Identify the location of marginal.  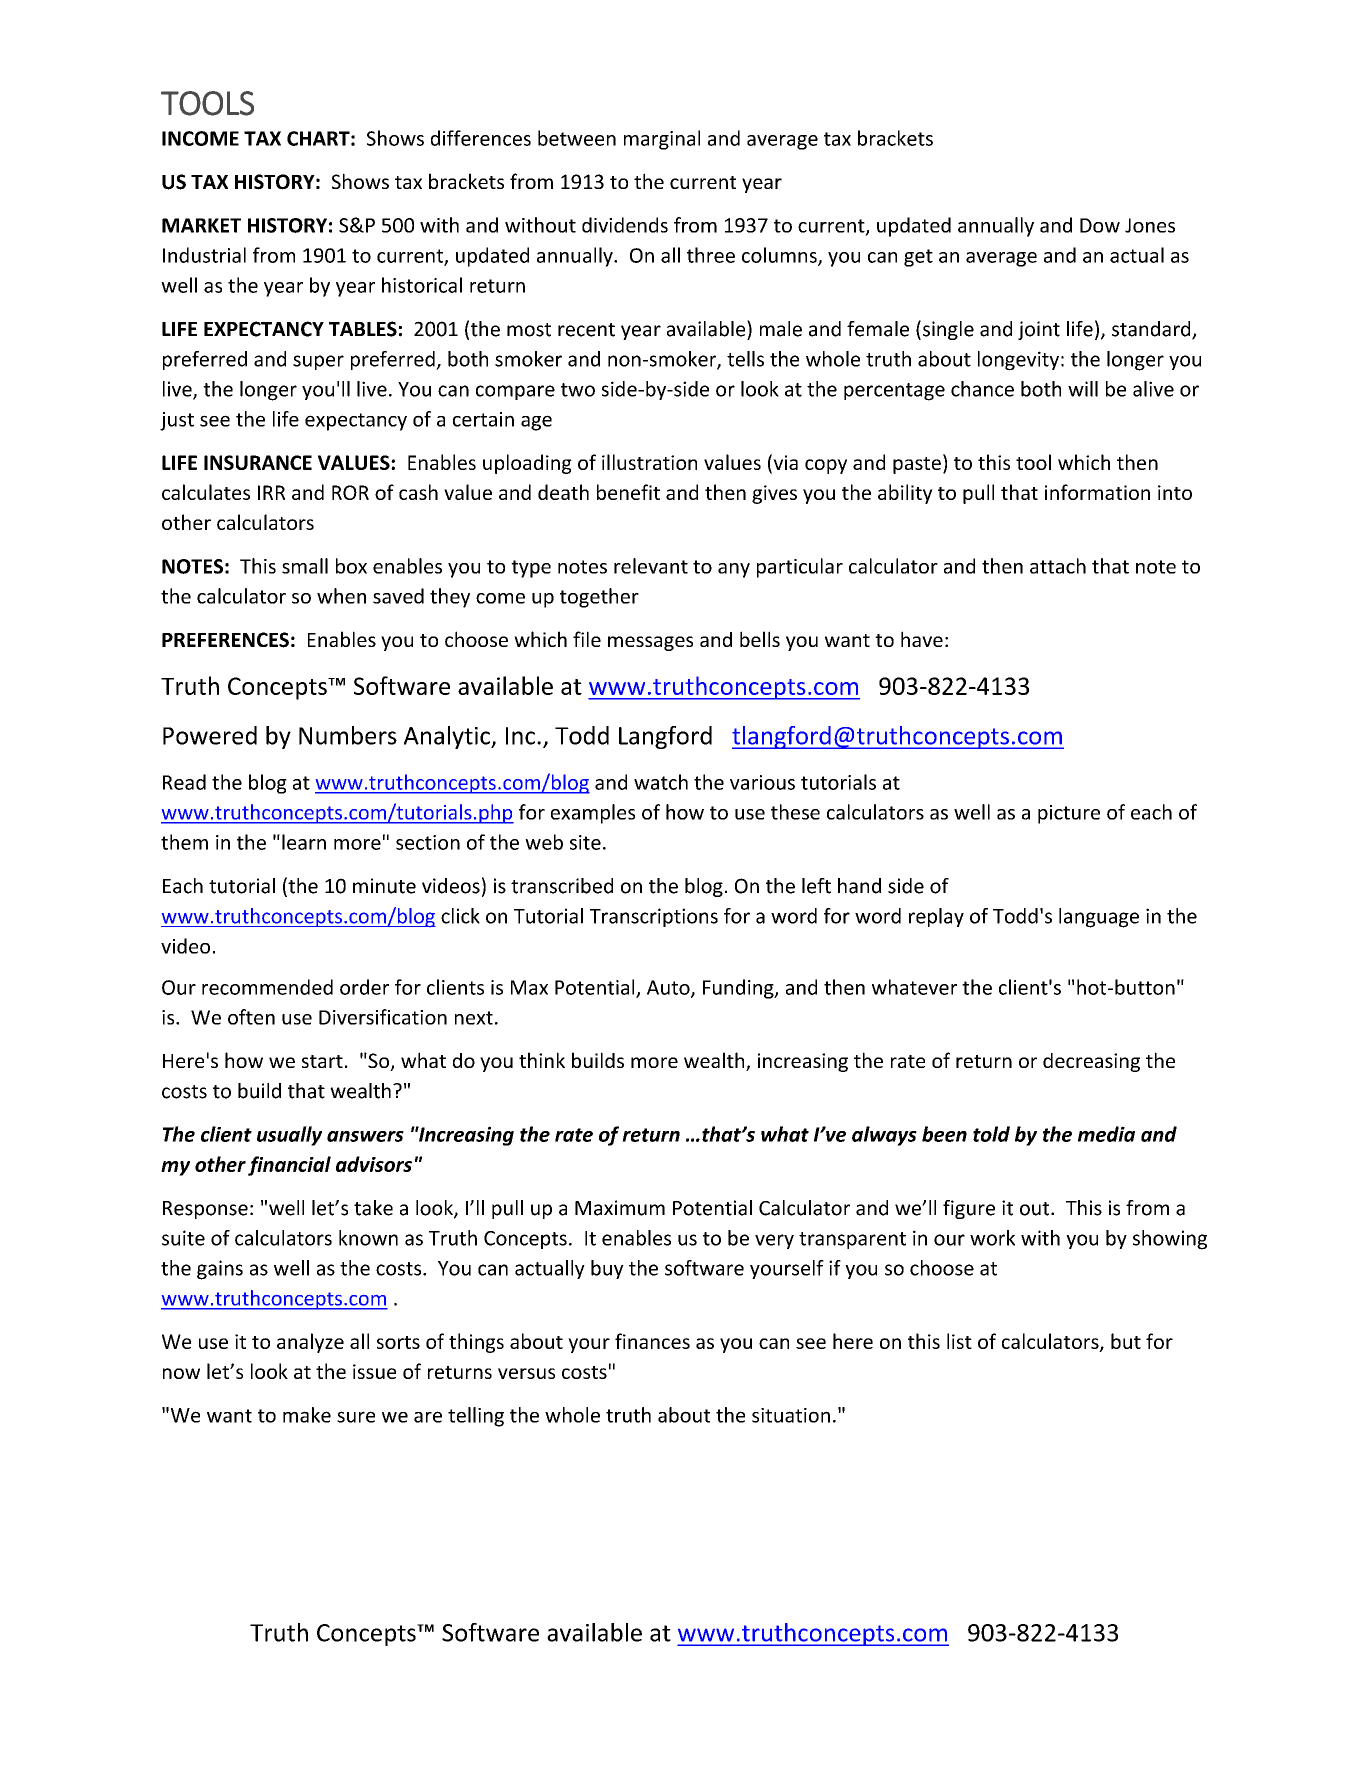
(662, 140).
